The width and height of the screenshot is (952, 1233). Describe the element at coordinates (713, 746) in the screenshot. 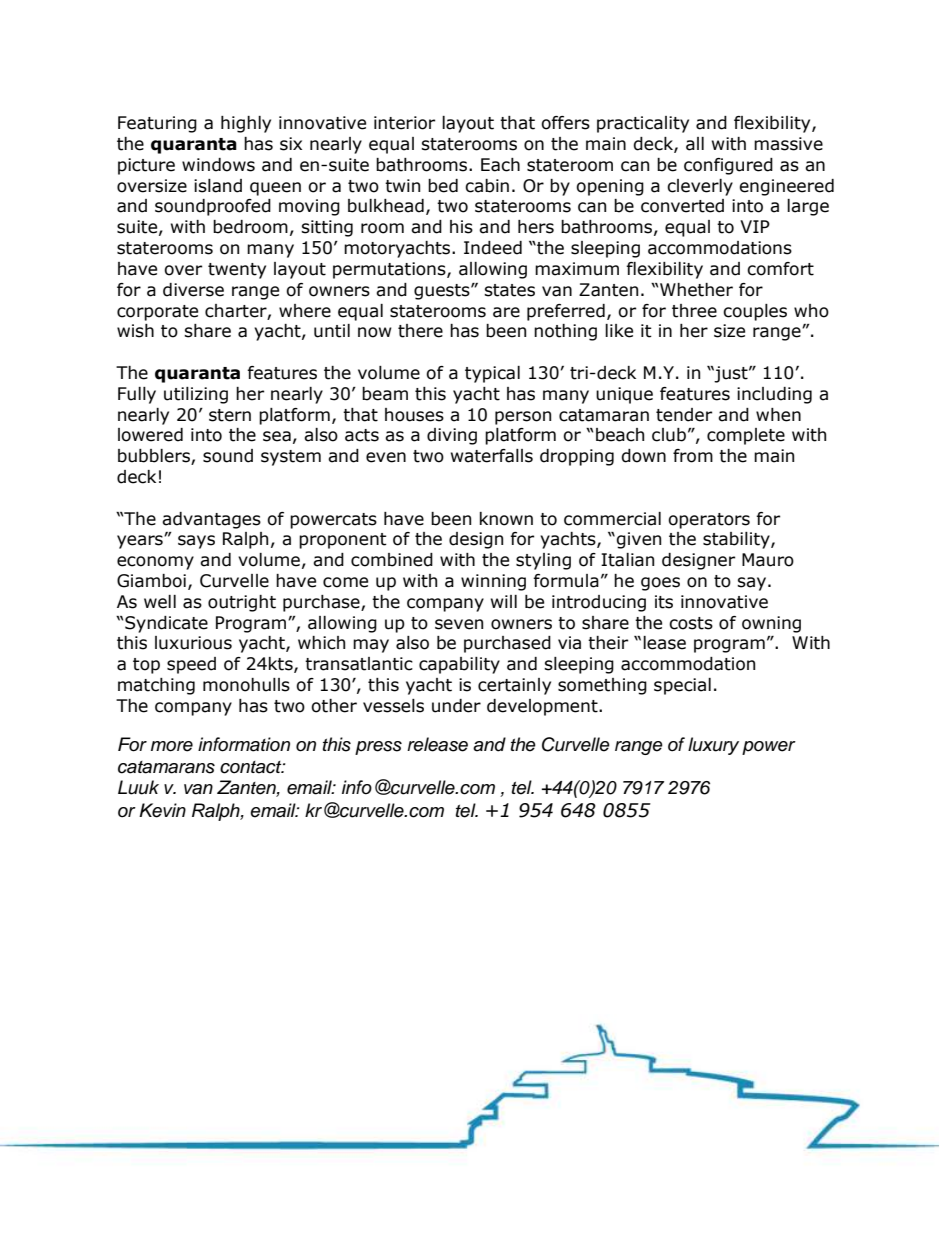

I see `luxury` at that location.
